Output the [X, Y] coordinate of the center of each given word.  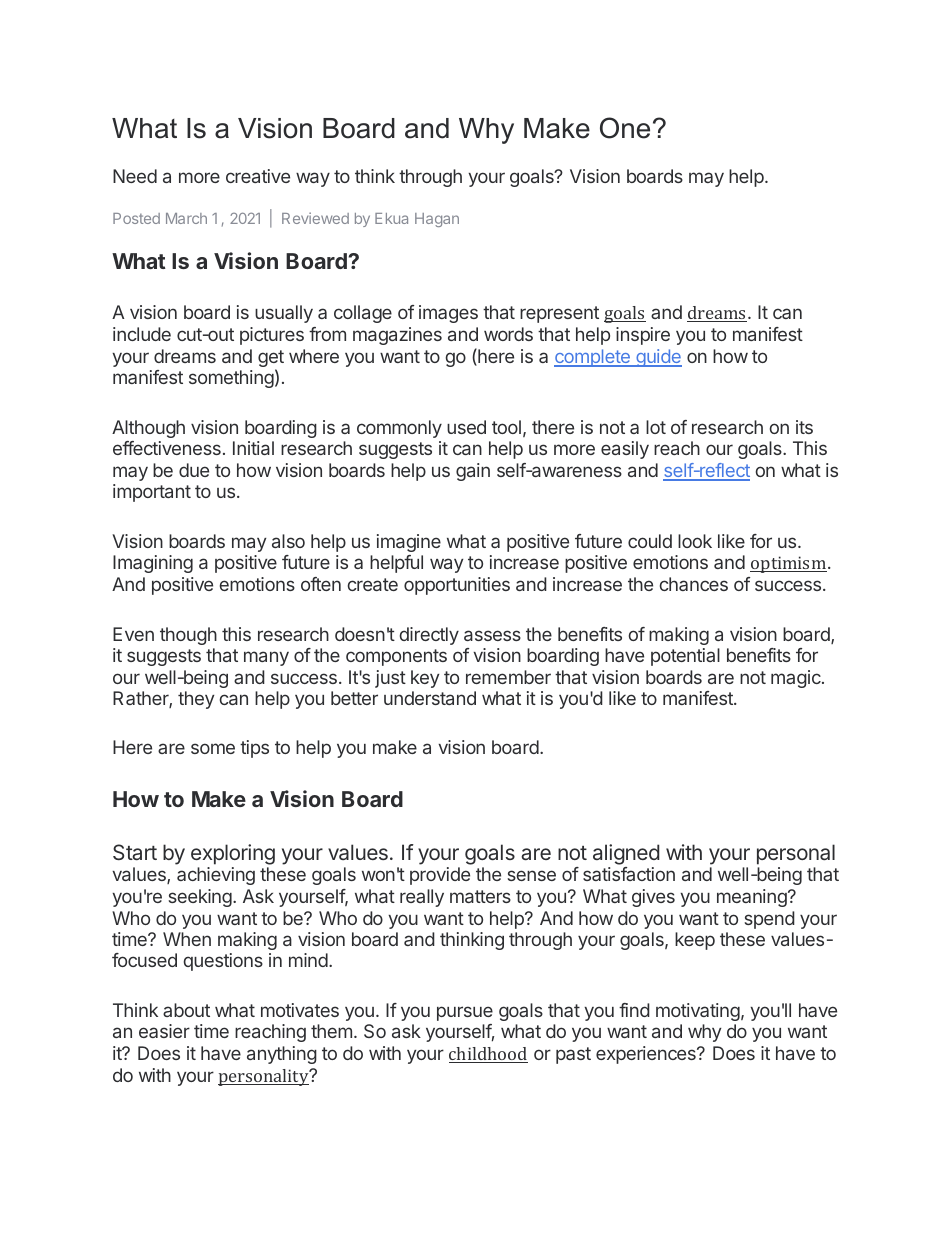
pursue [465, 1013]
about [186, 1010]
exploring [233, 854]
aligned [626, 854]
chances [694, 584]
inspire [643, 336]
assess [492, 635]
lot [656, 427]
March [186, 218]
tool [506, 427]
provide [440, 876]
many [266, 658]
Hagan [437, 220]
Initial [253, 448]
